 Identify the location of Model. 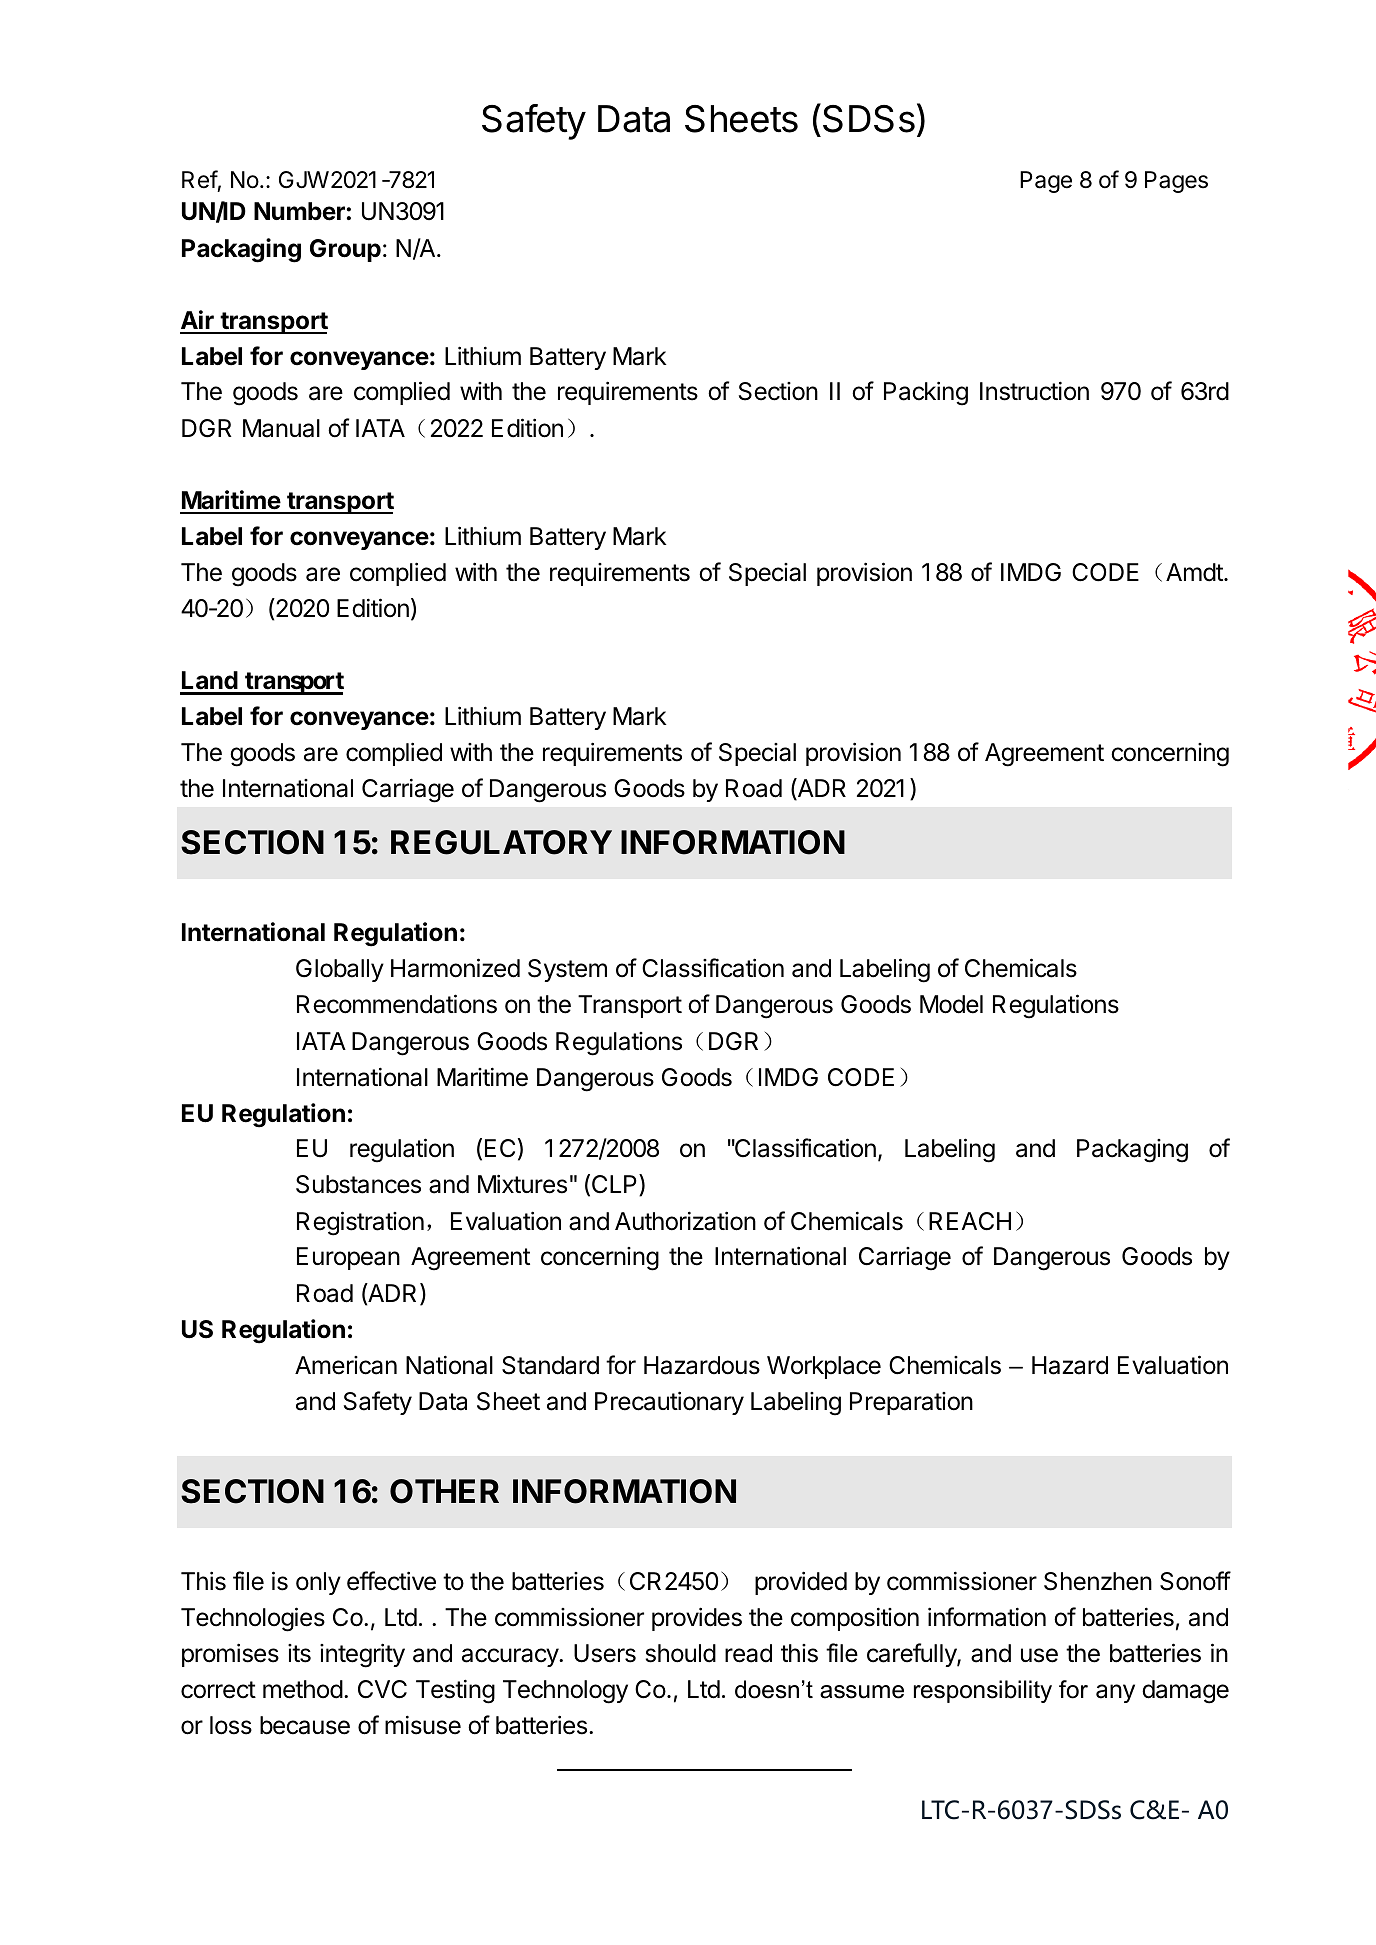
(951, 1004).
